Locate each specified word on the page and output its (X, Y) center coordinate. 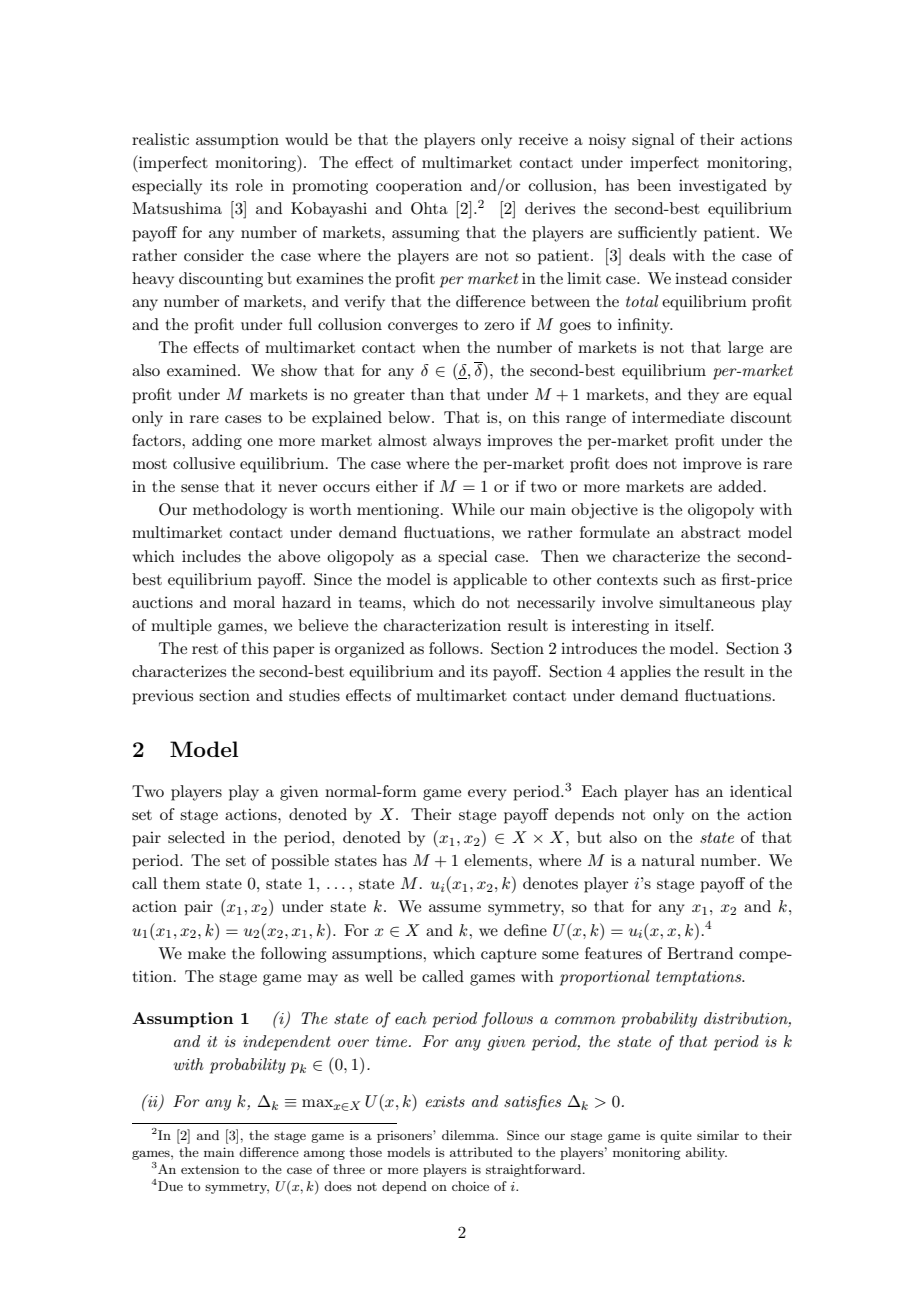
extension (210, 1169)
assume (455, 908)
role (249, 185)
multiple (181, 627)
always (457, 442)
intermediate (678, 417)
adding (217, 442)
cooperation (419, 187)
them (181, 883)
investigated (723, 187)
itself (694, 625)
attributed (481, 1152)
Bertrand (700, 953)
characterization (442, 625)
